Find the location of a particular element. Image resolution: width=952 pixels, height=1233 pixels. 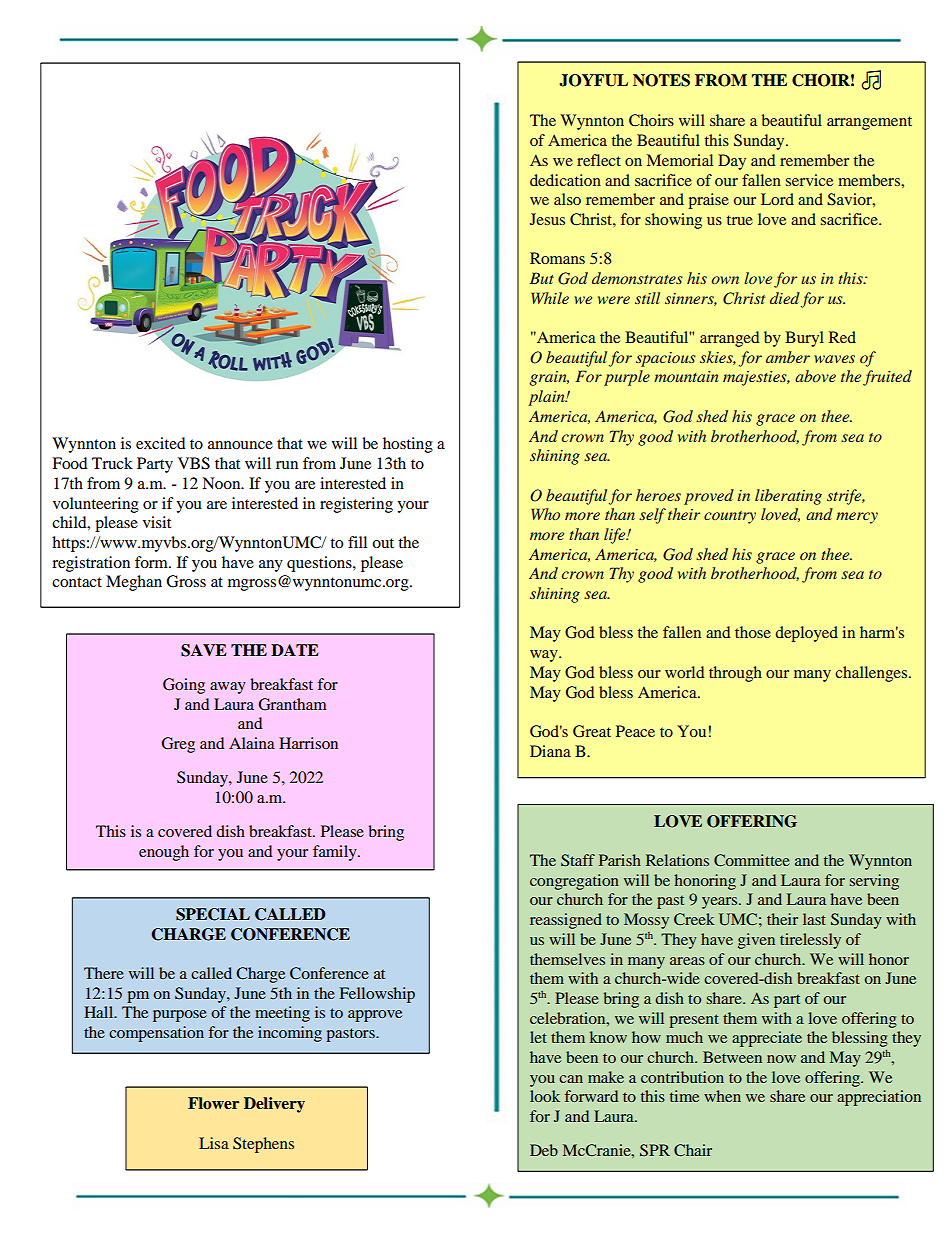

reassigned is located at coordinates (566, 921).
